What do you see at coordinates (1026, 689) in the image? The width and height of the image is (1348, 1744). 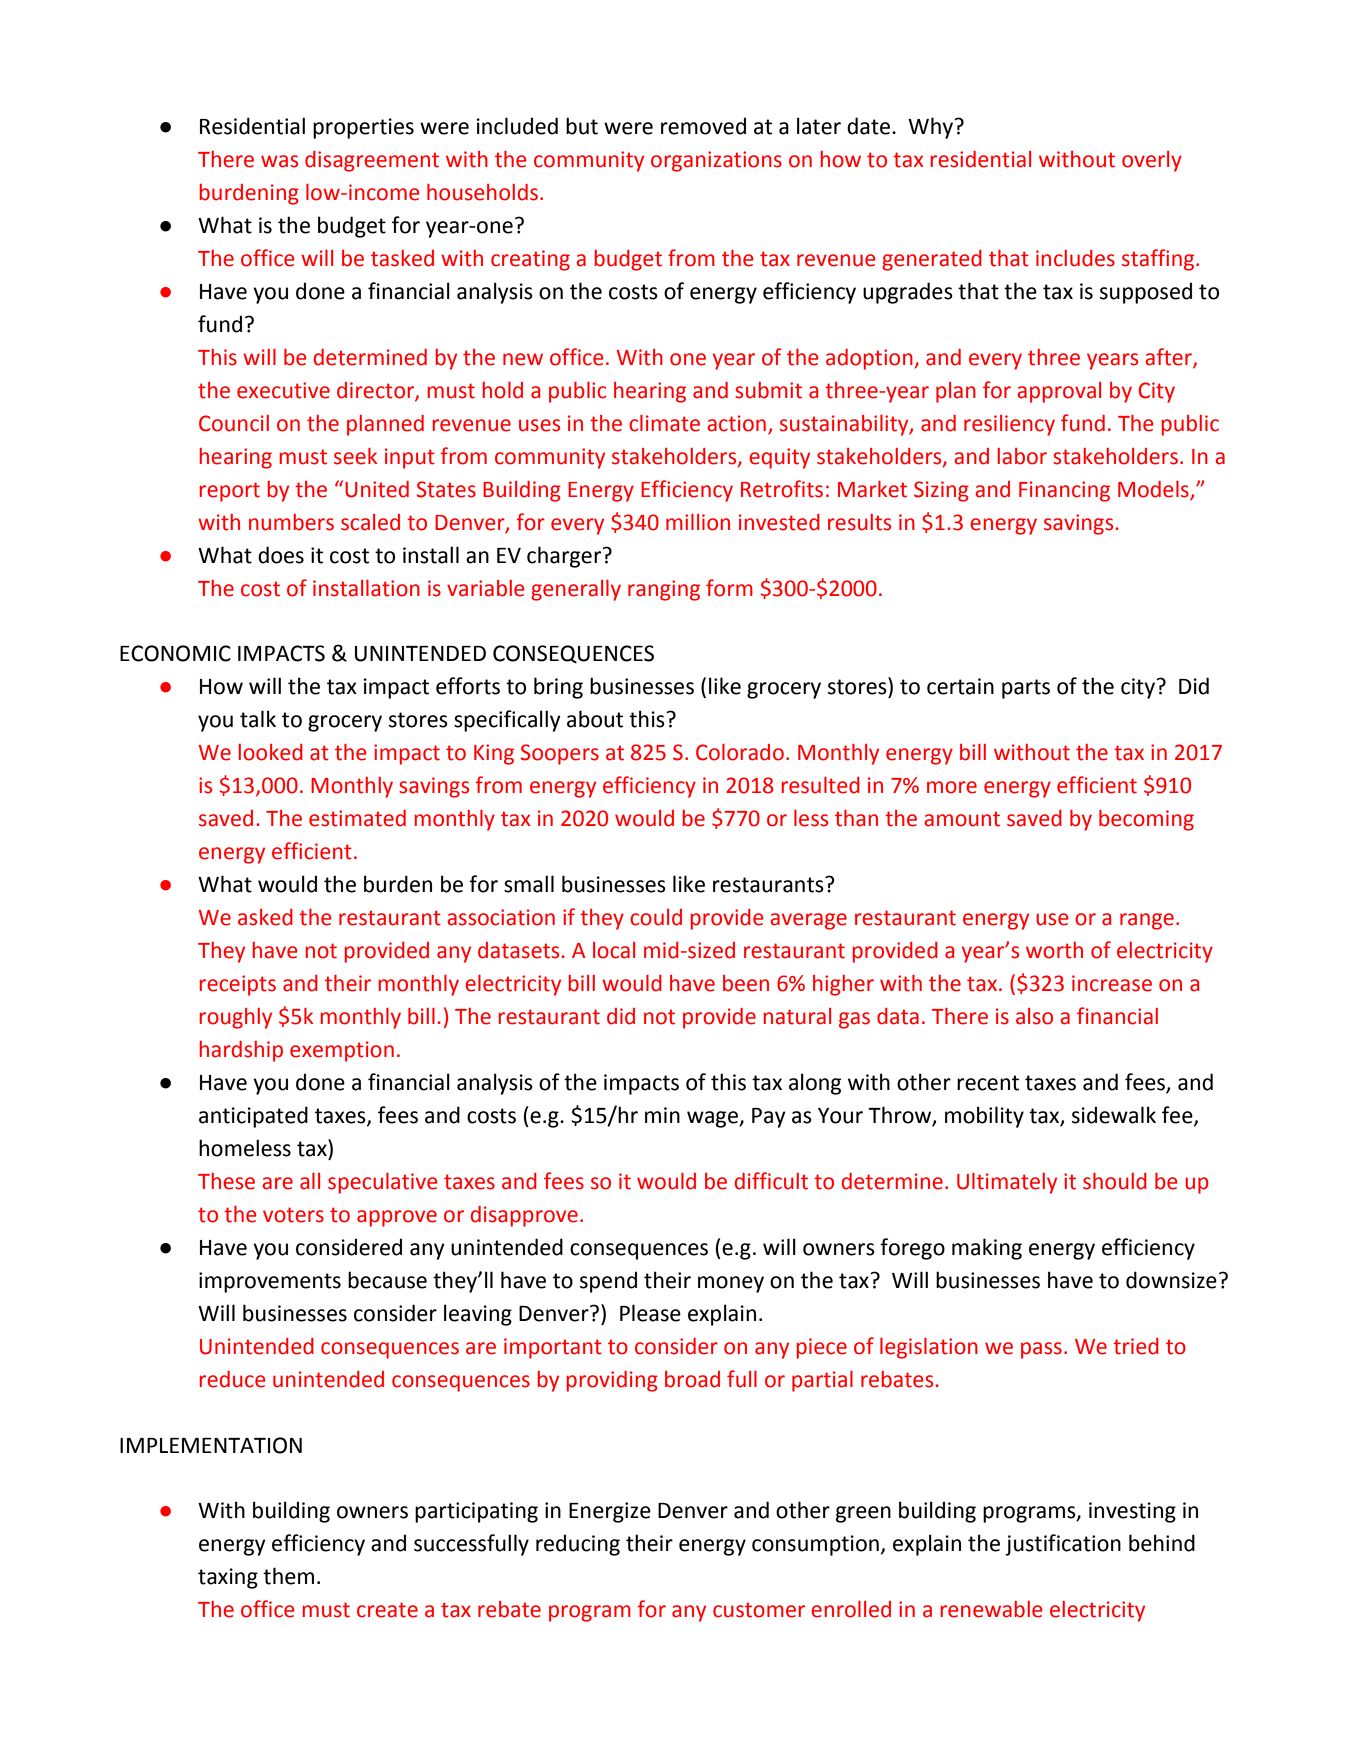 I see `parts` at bounding box center [1026, 689].
